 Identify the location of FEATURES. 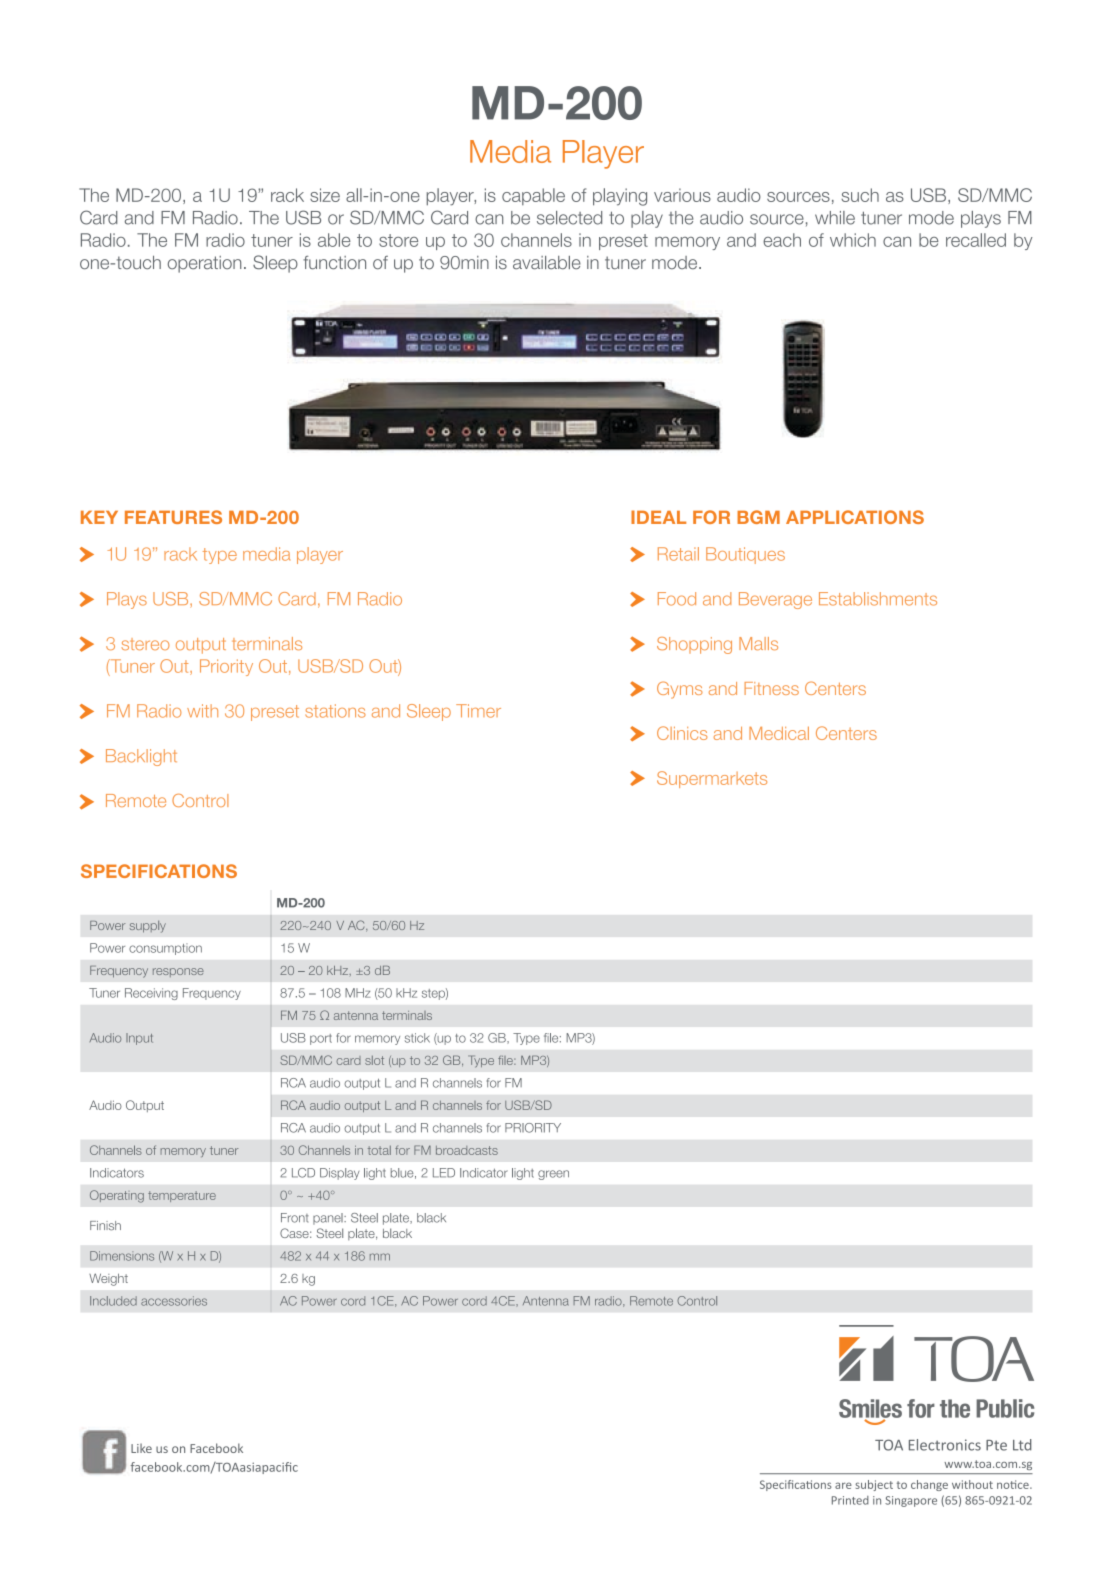
(173, 517).
